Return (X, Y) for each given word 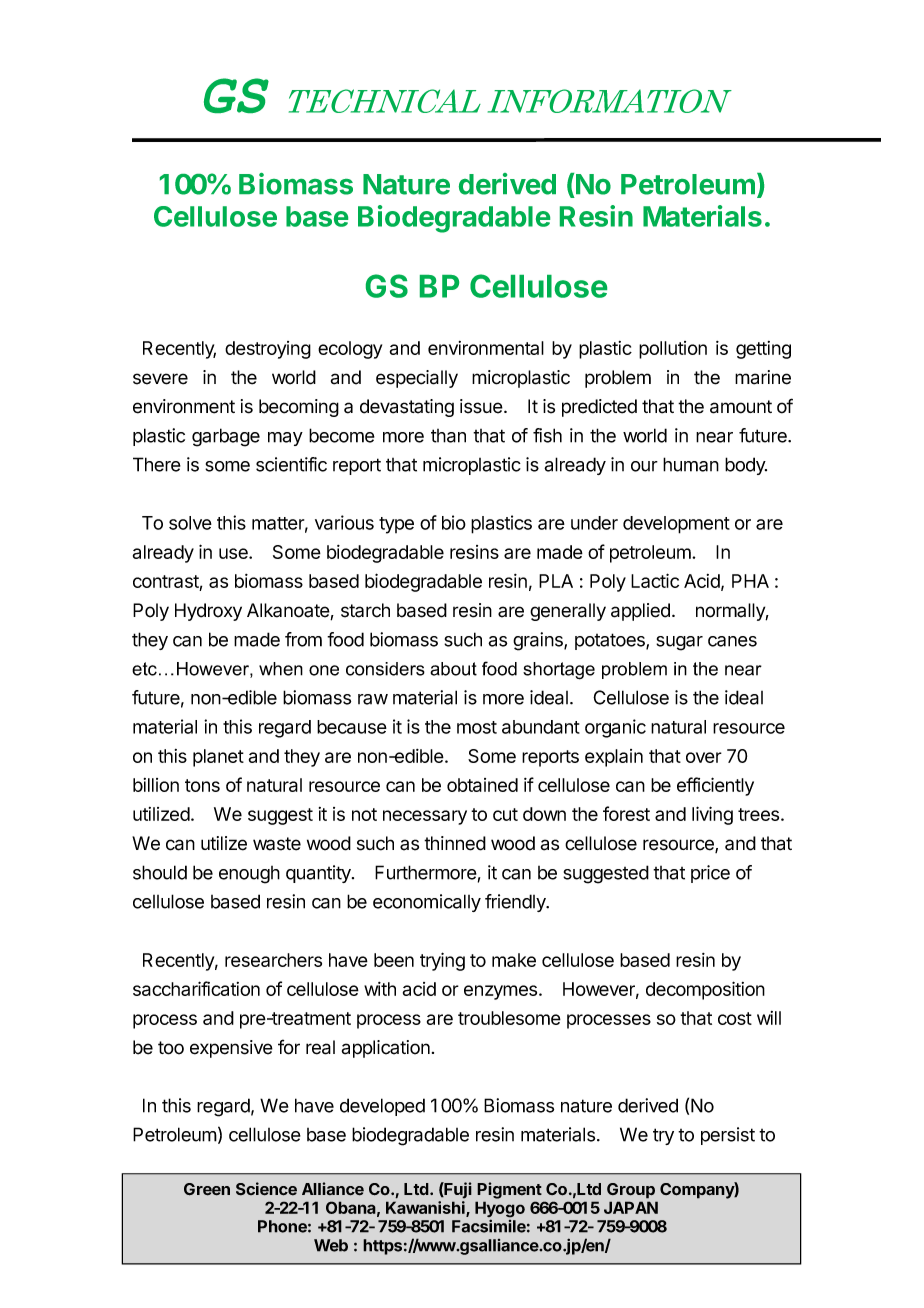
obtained (482, 785)
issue (481, 406)
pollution (673, 350)
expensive (231, 1049)
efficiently (715, 786)
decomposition (705, 990)
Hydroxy (208, 612)
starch (365, 610)
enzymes (502, 992)
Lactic (655, 580)
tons (202, 785)
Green (207, 1189)
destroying (268, 350)
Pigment (509, 1190)
